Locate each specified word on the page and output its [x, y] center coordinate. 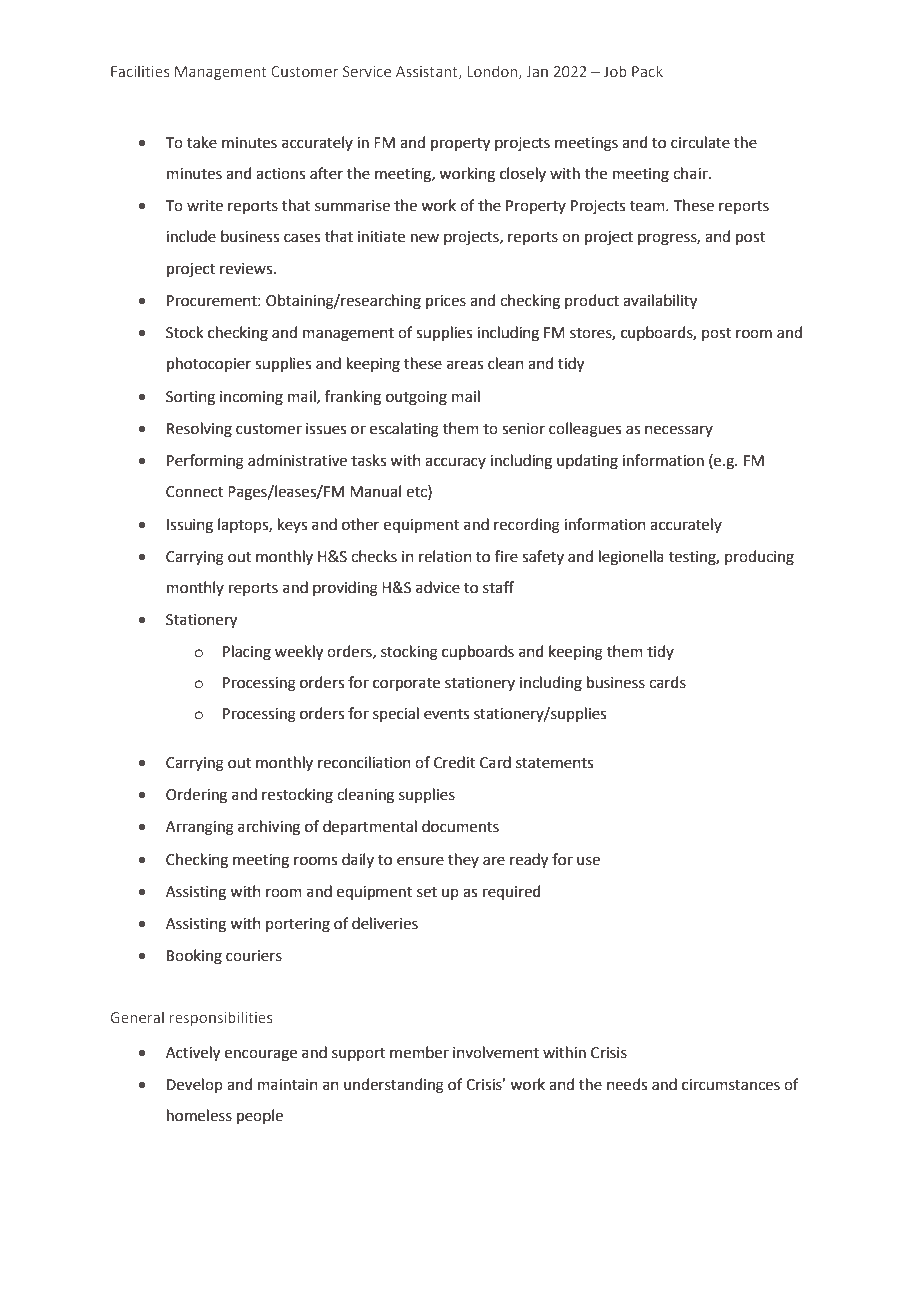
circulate [700, 142]
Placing [247, 653]
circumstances [731, 1085]
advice [438, 587]
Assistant [428, 72]
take [202, 142]
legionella [631, 558]
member [419, 1052]
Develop [195, 1085]
